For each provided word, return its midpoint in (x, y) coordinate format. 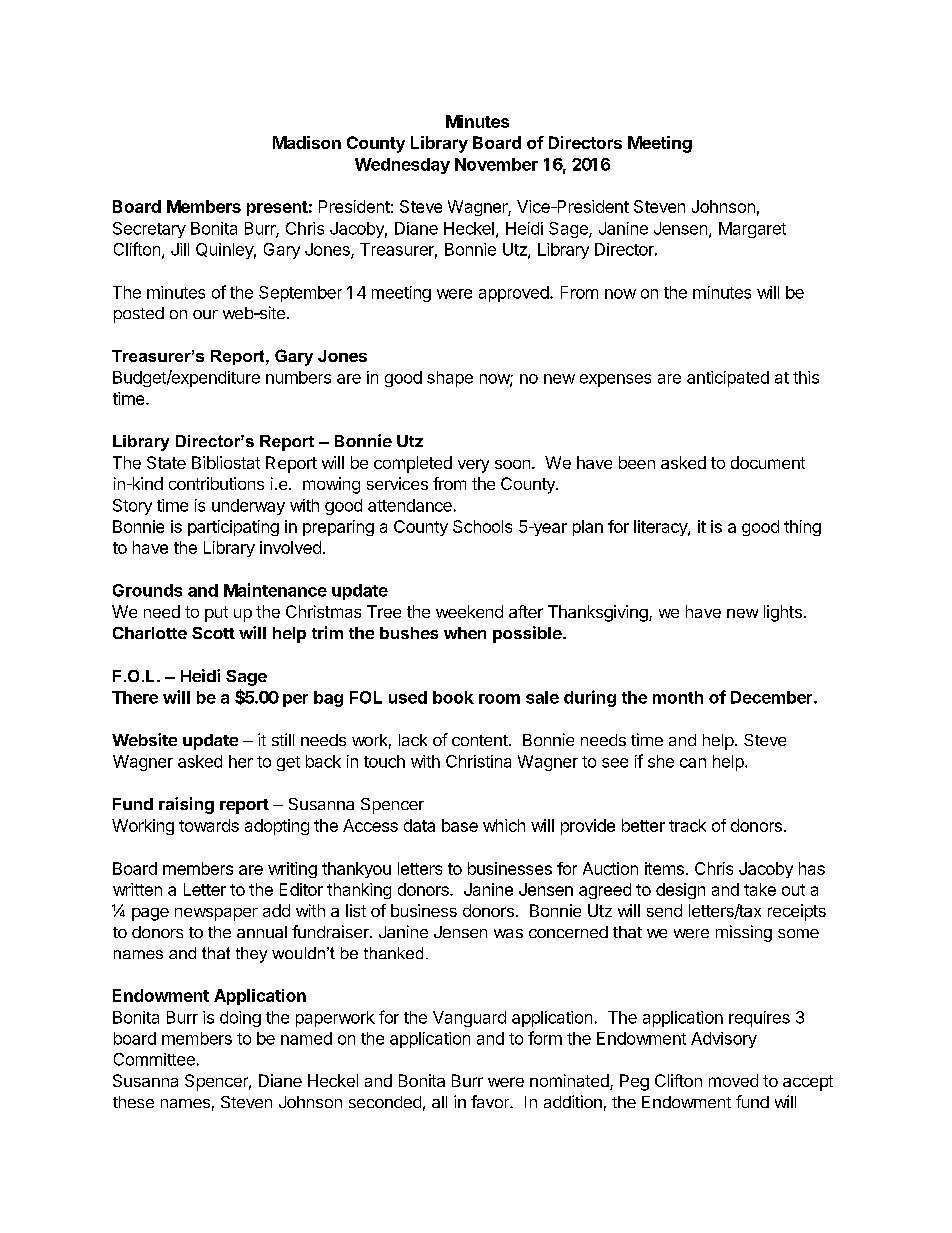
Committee (154, 1059)
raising (186, 805)
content (480, 740)
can (693, 763)
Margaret (752, 230)
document (768, 462)
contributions (216, 483)
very (473, 466)
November (496, 164)
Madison (307, 142)
